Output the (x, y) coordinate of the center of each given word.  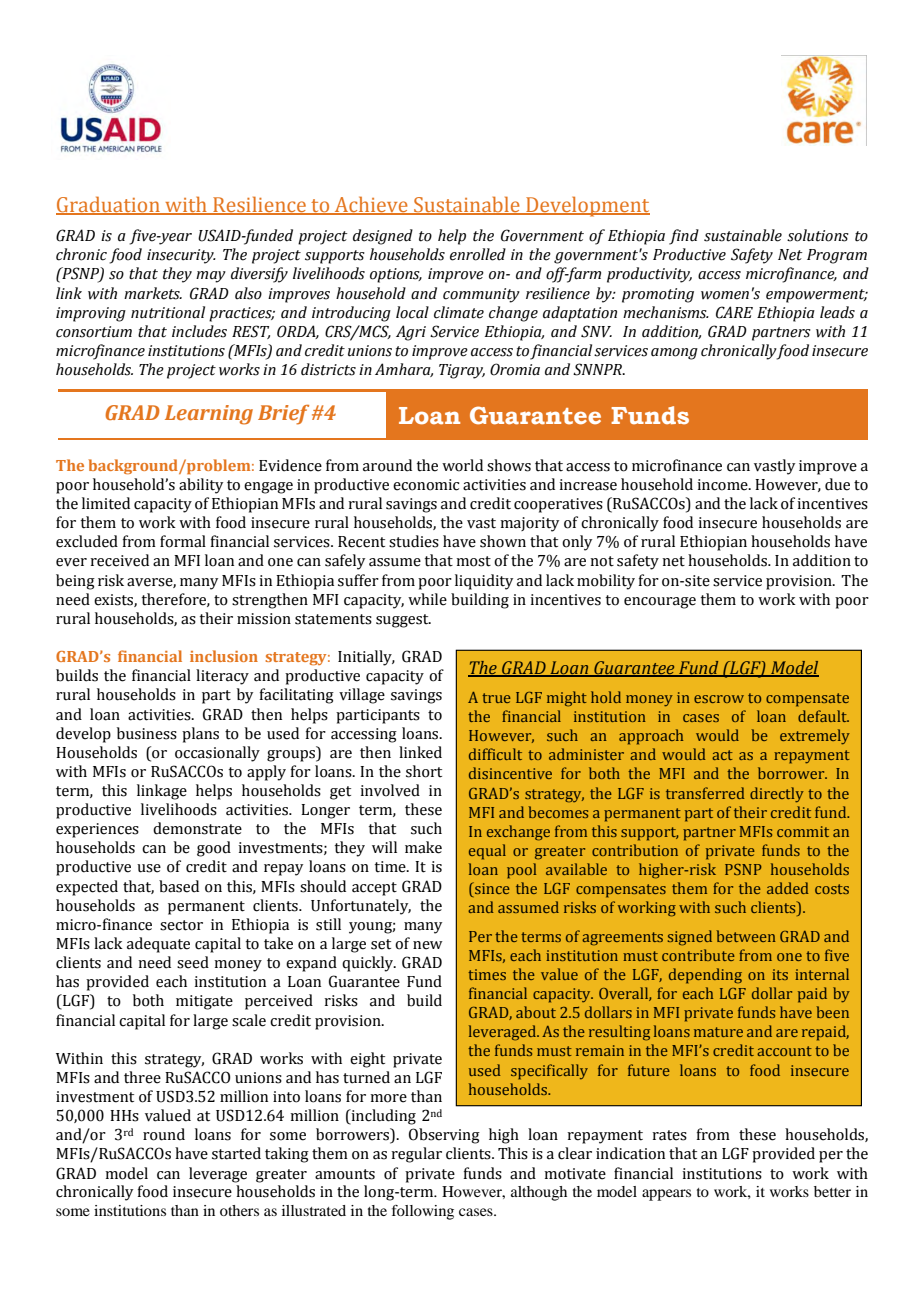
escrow (719, 699)
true (496, 698)
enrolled (478, 254)
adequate (158, 945)
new (428, 945)
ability (201, 486)
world (462, 465)
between (746, 936)
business (147, 733)
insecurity (181, 256)
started (236, 1153)
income (723, 485)
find (684, 237)
